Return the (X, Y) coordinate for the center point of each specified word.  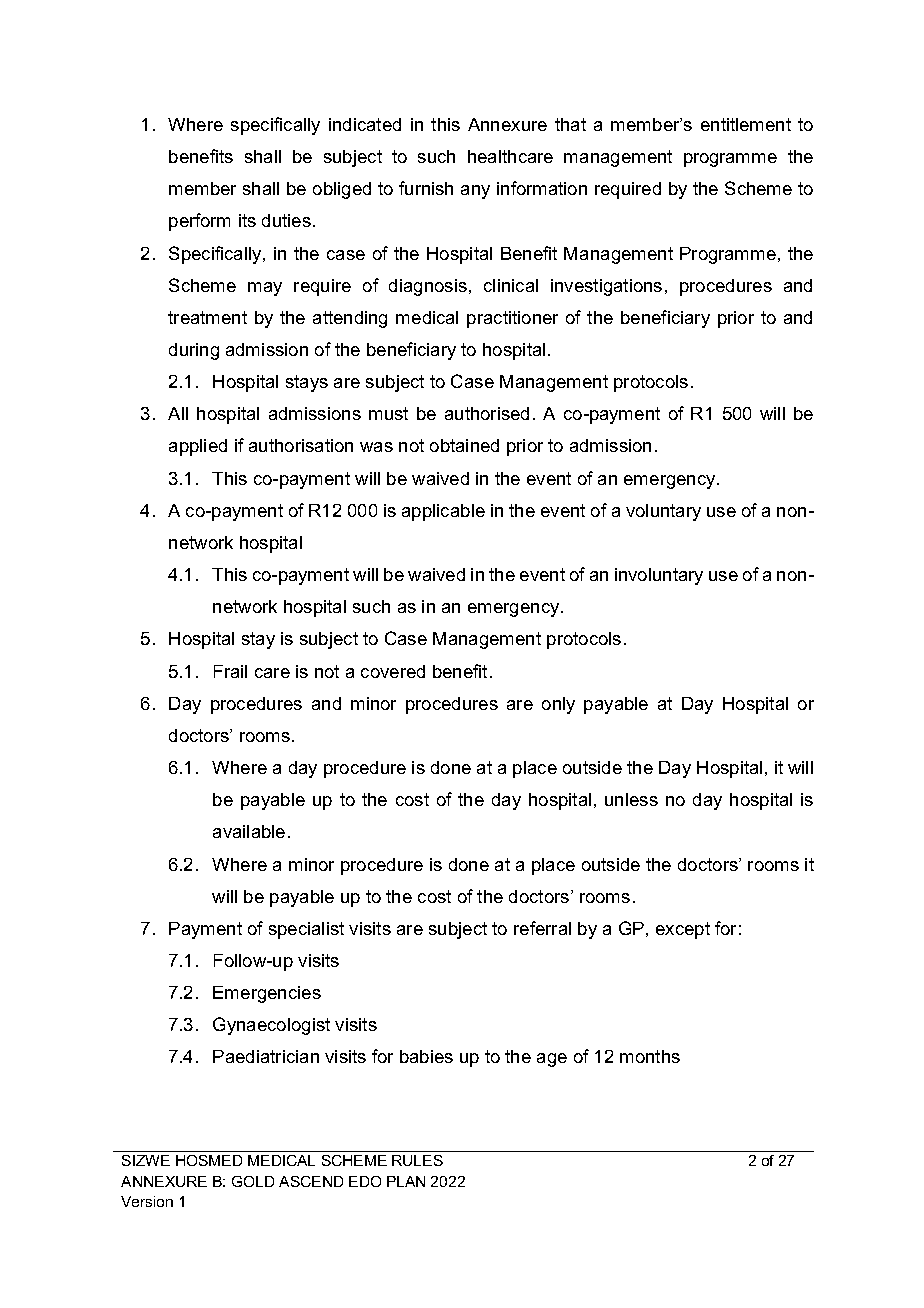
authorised (487, 413)
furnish (426, 188)
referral (542, 928)
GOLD (253, 1181)
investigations (606, 287)
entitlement (746, 124)
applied (198, 447)
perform (199, 222)
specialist (306, 930)
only (558, 705)
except (683, 930)
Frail (230, 671)
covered (393, 671)
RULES (417, 1160)
